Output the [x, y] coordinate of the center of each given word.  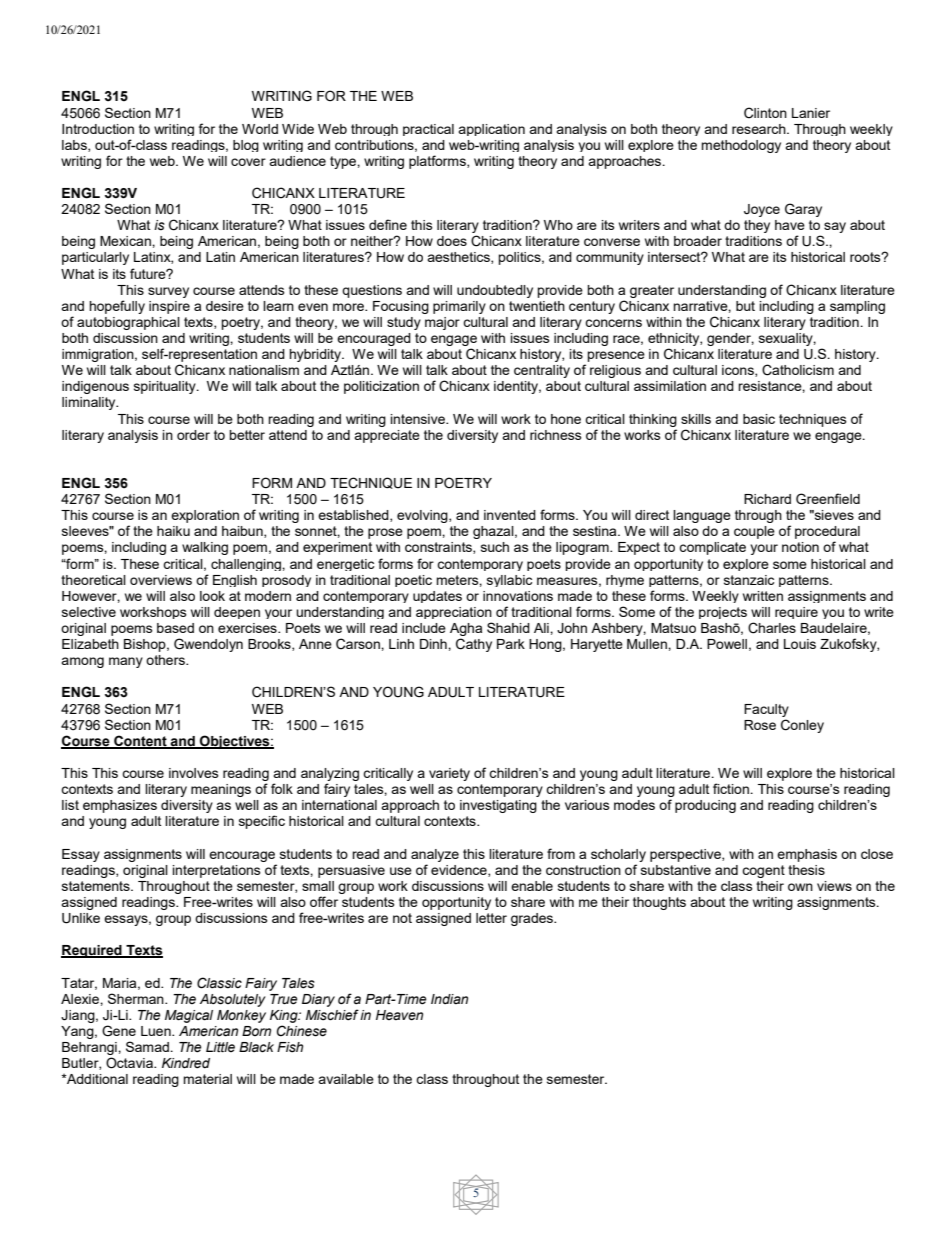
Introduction [98, 129]
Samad [148, 1046]
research [760, 129]
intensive [419, 419]
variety [449, 774]
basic [759, 419]
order [193, 435]
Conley [802, 726]
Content [140, 741]
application [491, 130]
